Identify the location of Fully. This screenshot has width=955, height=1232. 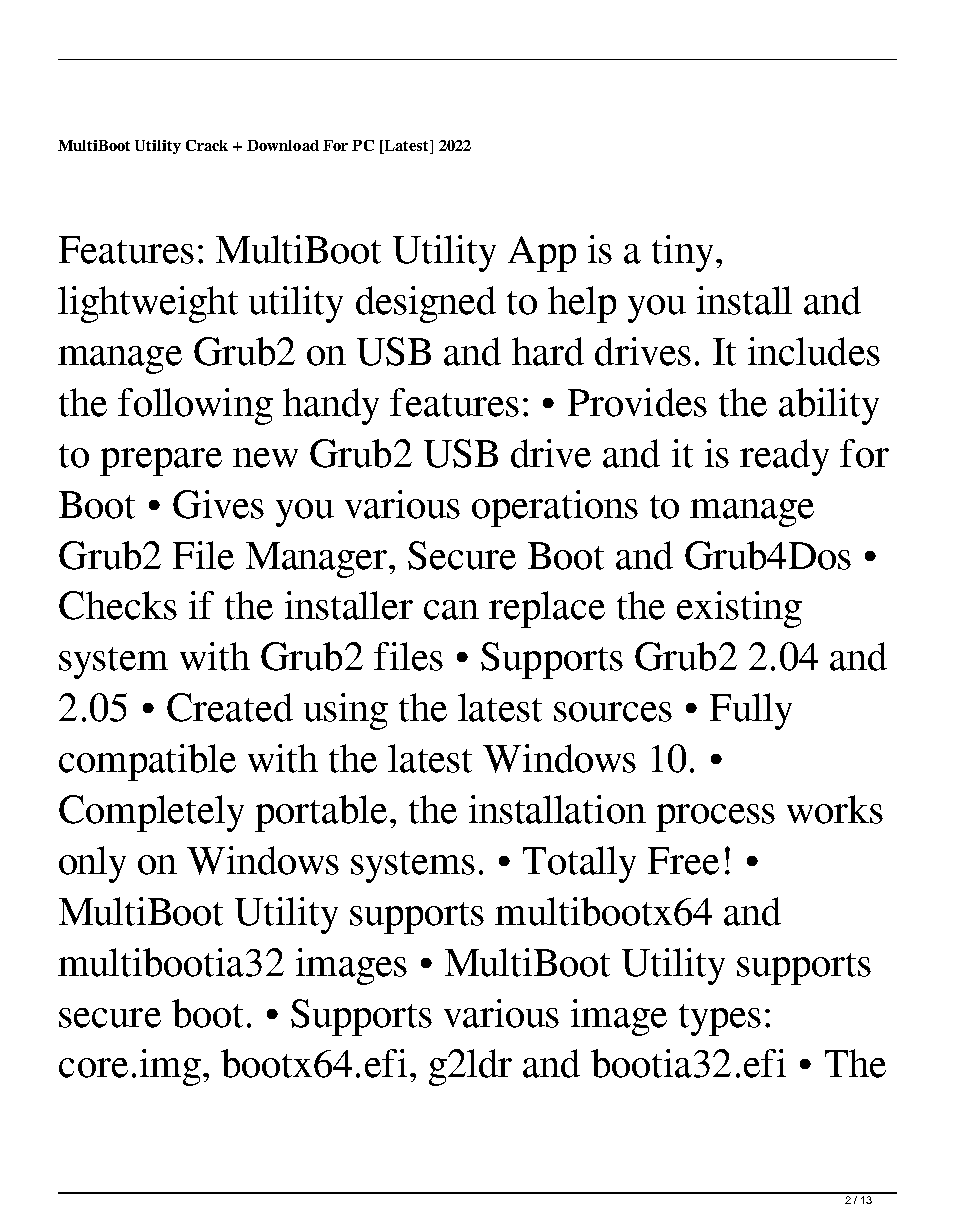
(751, 711).
